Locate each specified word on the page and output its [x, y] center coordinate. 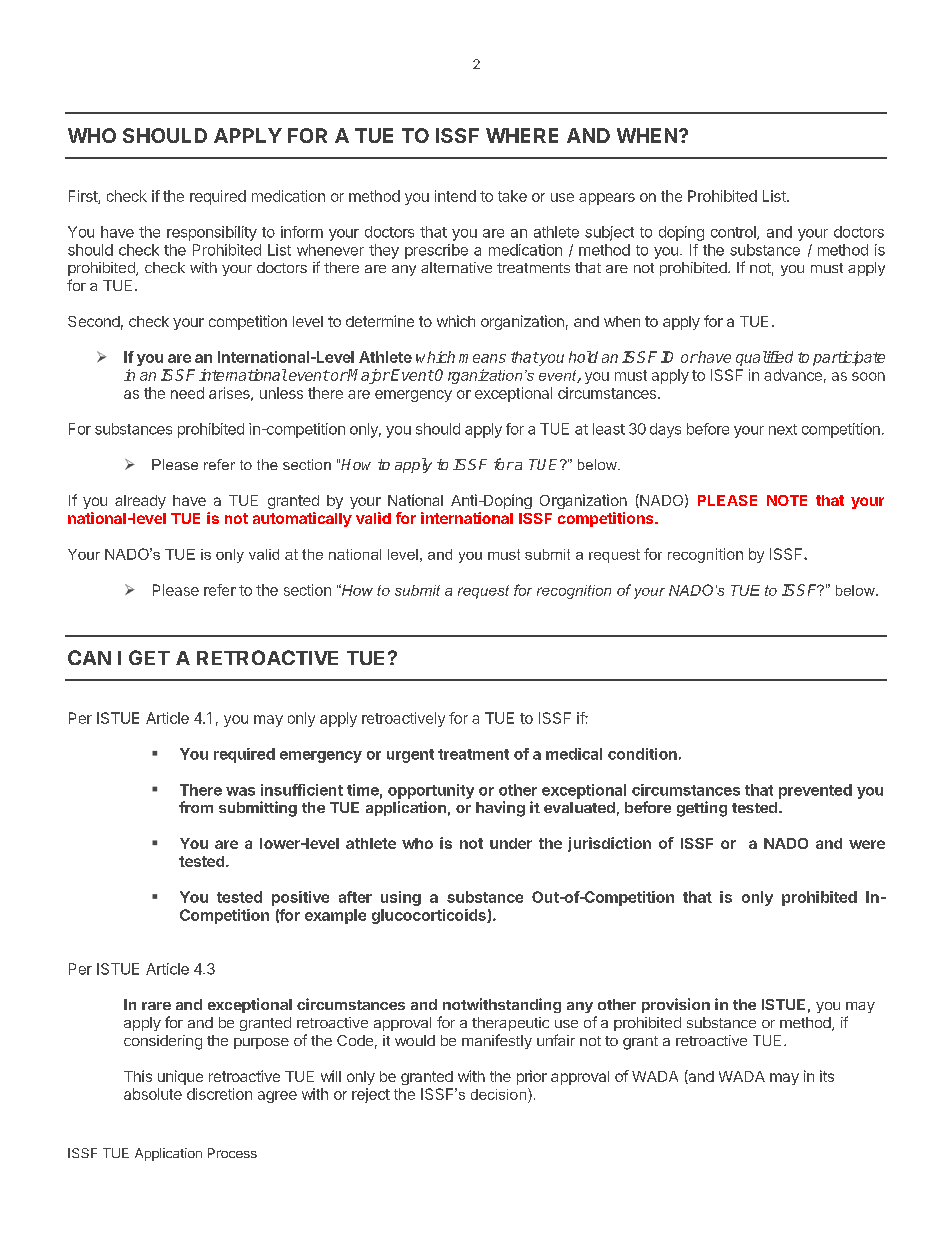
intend [455, 196]
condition [642, 754]
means [482, 358]
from [196, 807]
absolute [153, 1094]
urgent [410, 756]
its [827, 1076]
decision [500, 1094]
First [84, 197]
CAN [89, 657]
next [783, 429]
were [867, 844]
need [187, 393]
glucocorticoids [430, 916]
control [734, 233]
